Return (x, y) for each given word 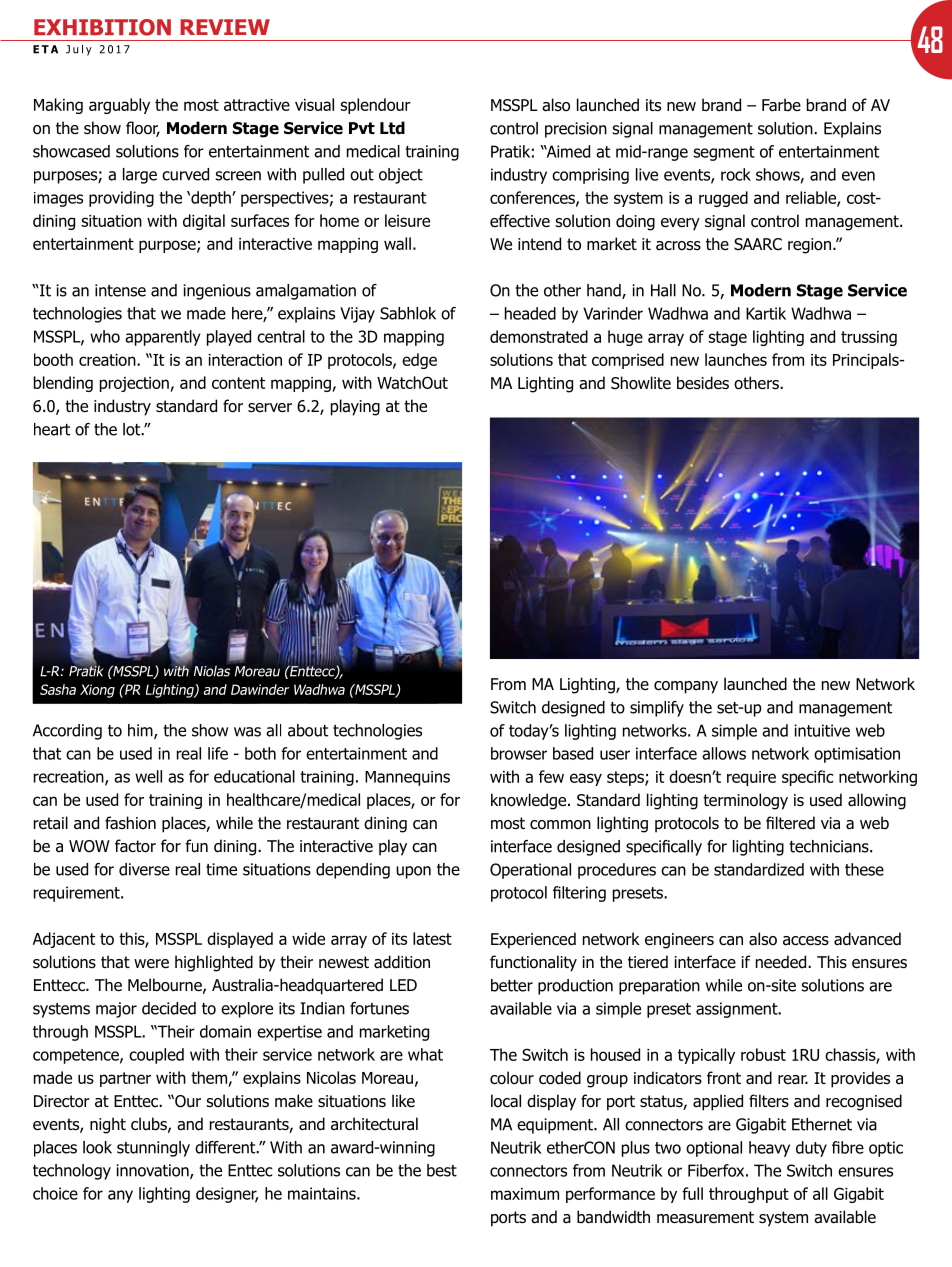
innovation (153, 1171)
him (141, 731)
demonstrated (539, 336)
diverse (144, 869)
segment (724, 153)
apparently (163, 338)
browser (519, 753)
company (686, 687)
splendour (375, 106)
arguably (119, 106)
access (806, 941)
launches (736, 359)
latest (432, 938)
